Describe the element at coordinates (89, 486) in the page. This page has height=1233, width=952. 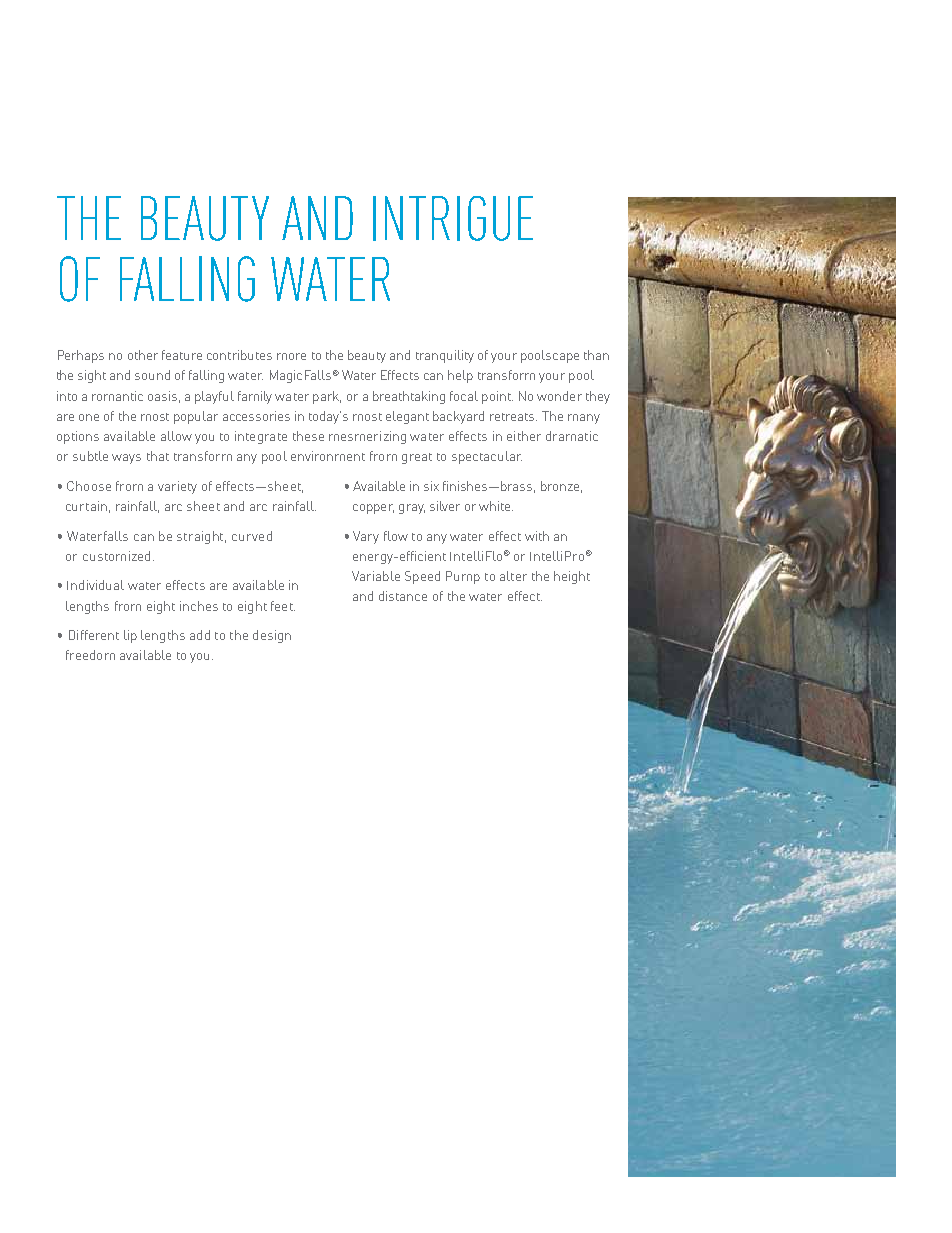
I see `Choose` at that location.
